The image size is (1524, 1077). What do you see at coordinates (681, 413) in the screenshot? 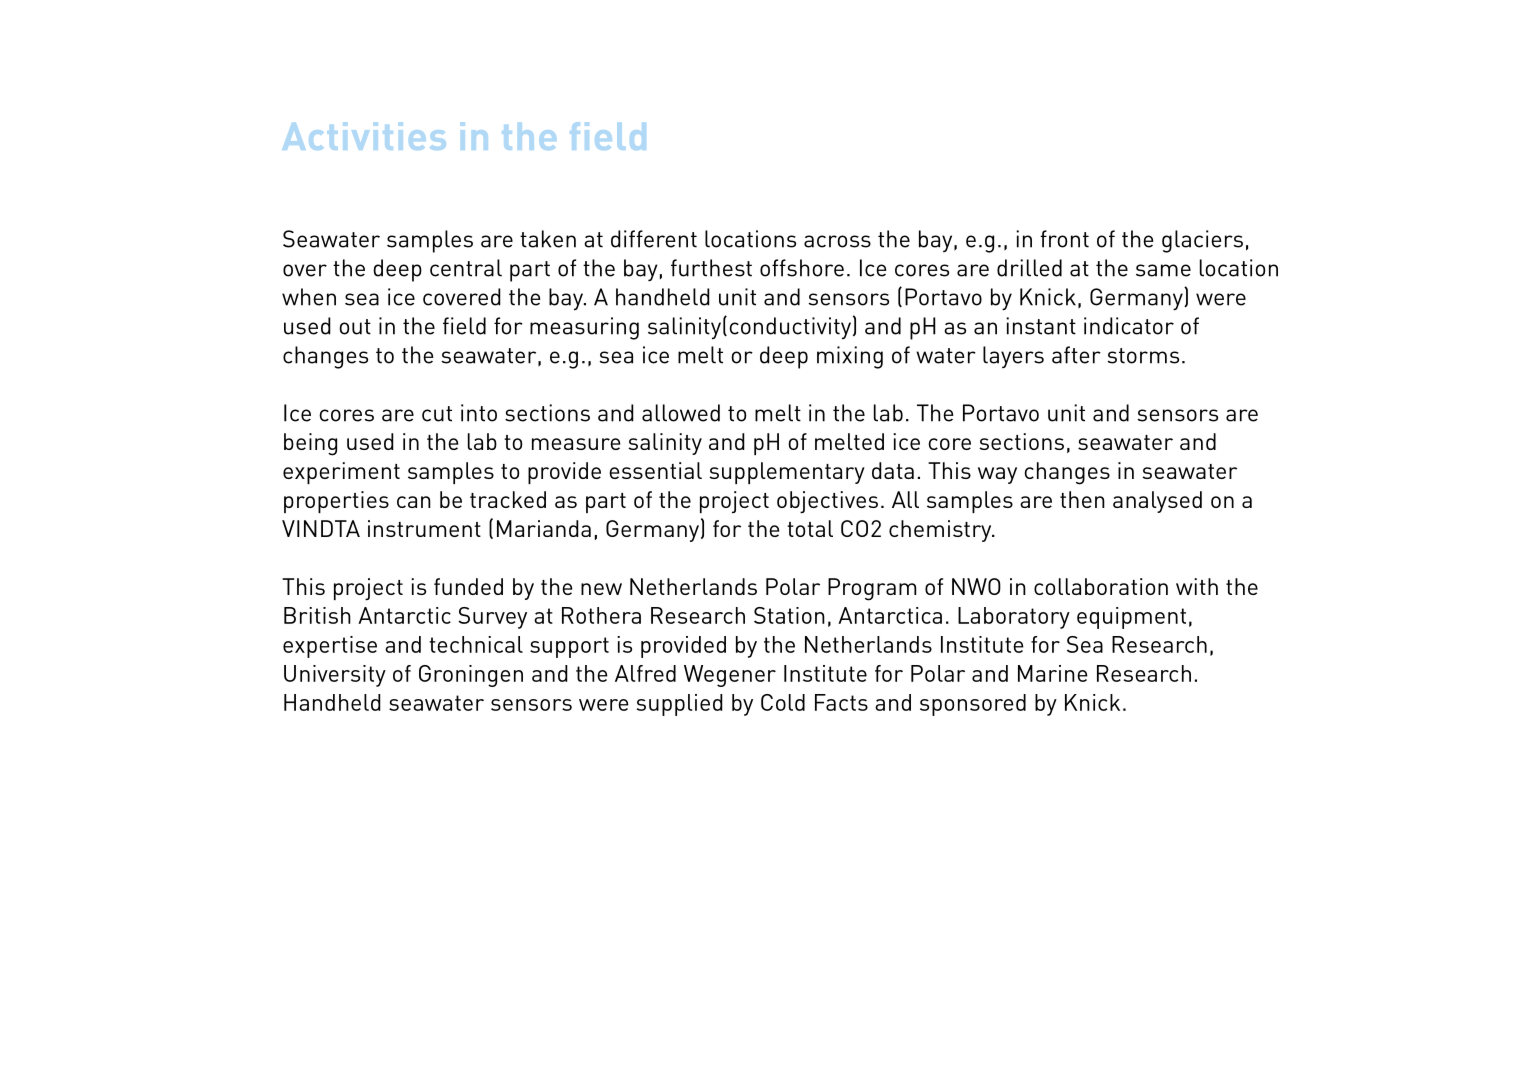
I see `allowed` at bounding box center [681, 413].
